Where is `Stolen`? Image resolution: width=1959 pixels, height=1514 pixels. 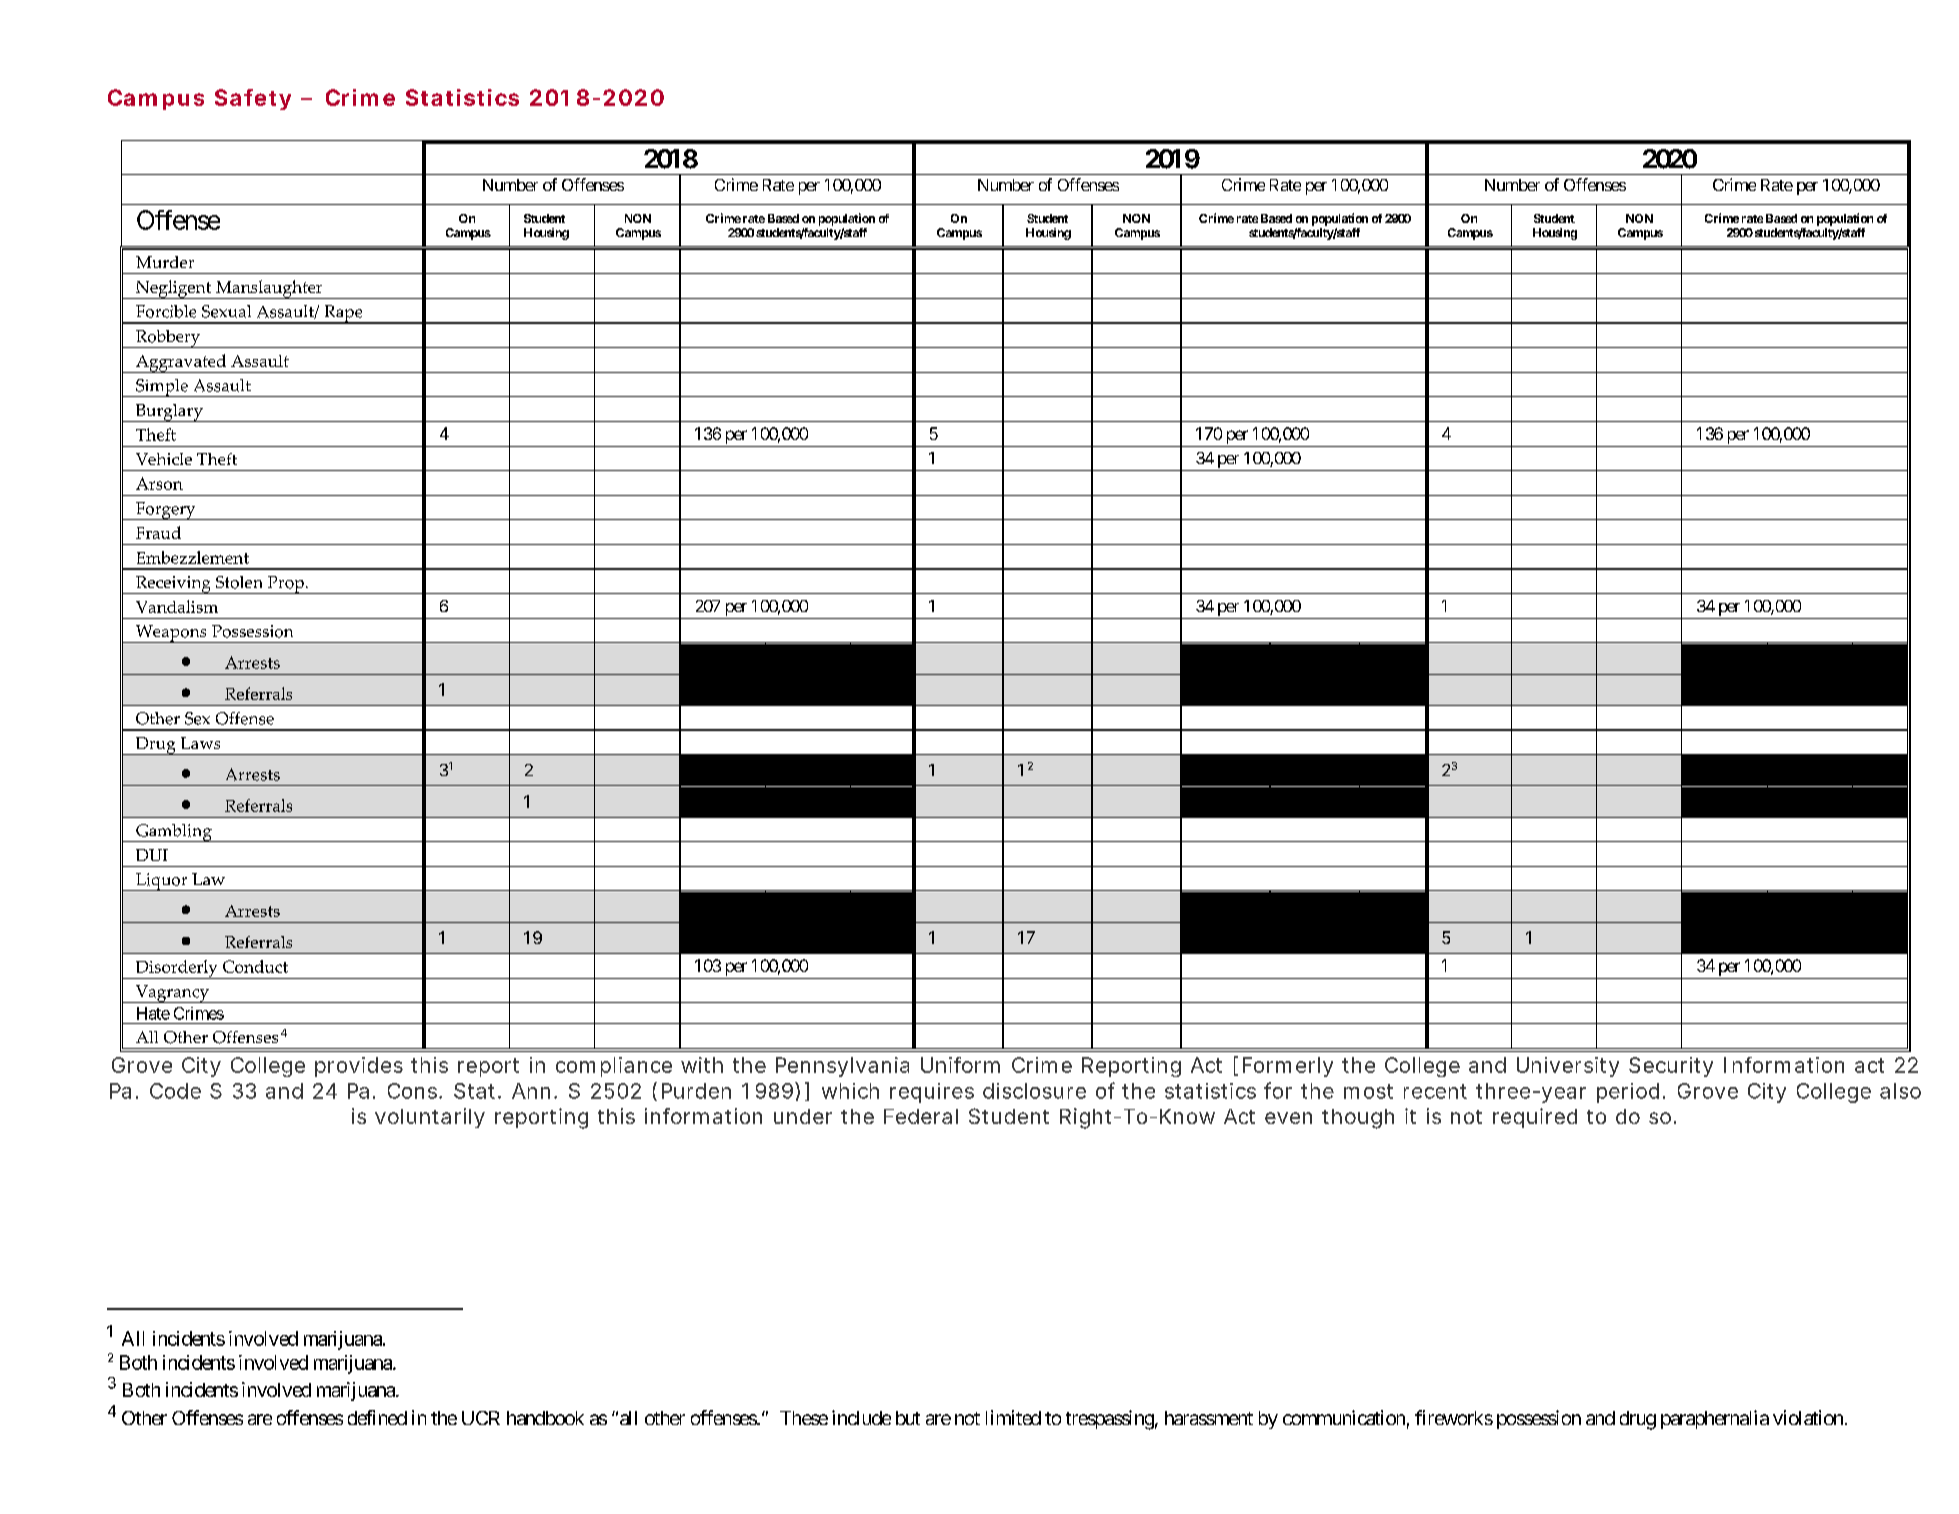
Stolen is located at coordinates (239, 582).
